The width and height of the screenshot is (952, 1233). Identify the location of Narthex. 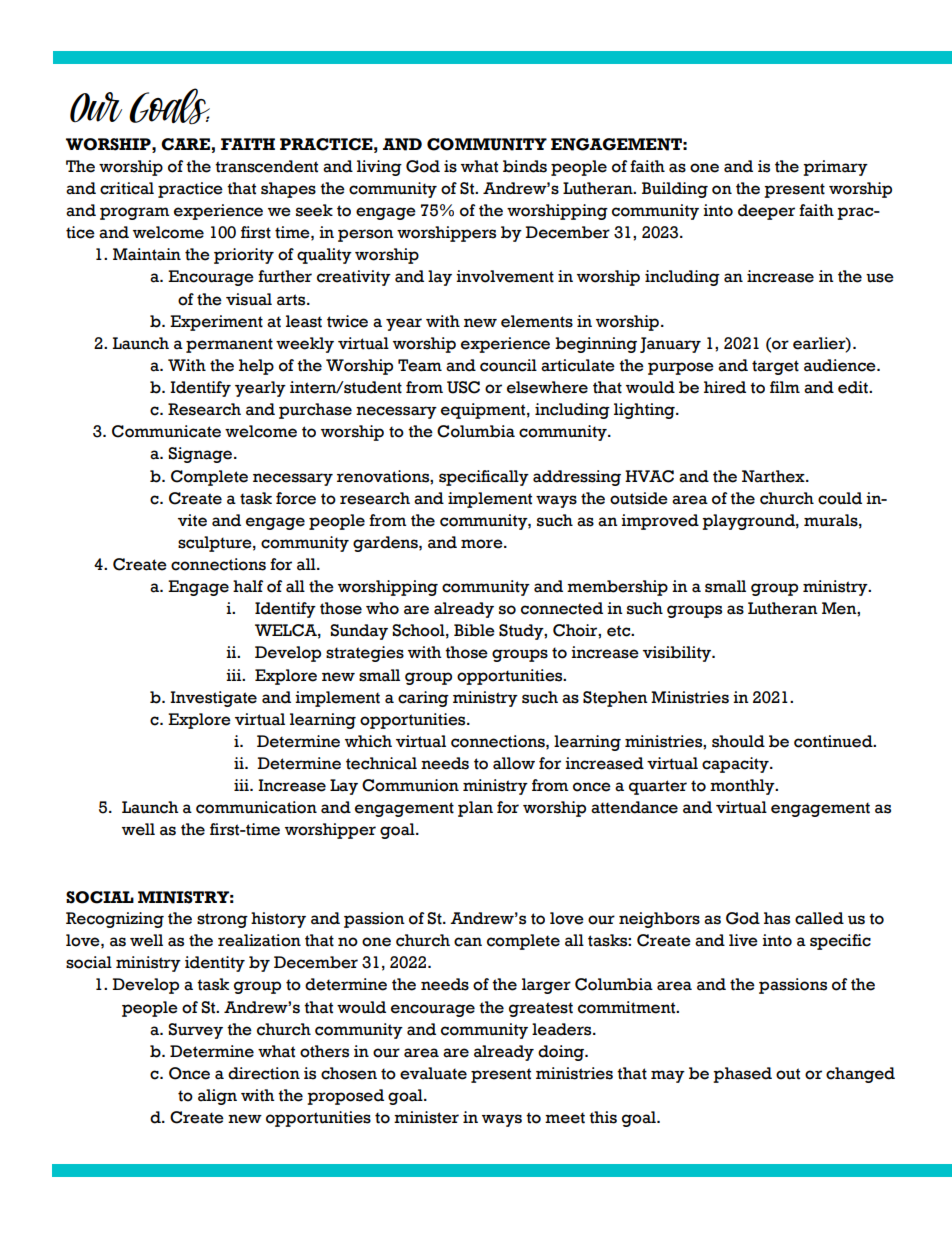
(774, 476).
